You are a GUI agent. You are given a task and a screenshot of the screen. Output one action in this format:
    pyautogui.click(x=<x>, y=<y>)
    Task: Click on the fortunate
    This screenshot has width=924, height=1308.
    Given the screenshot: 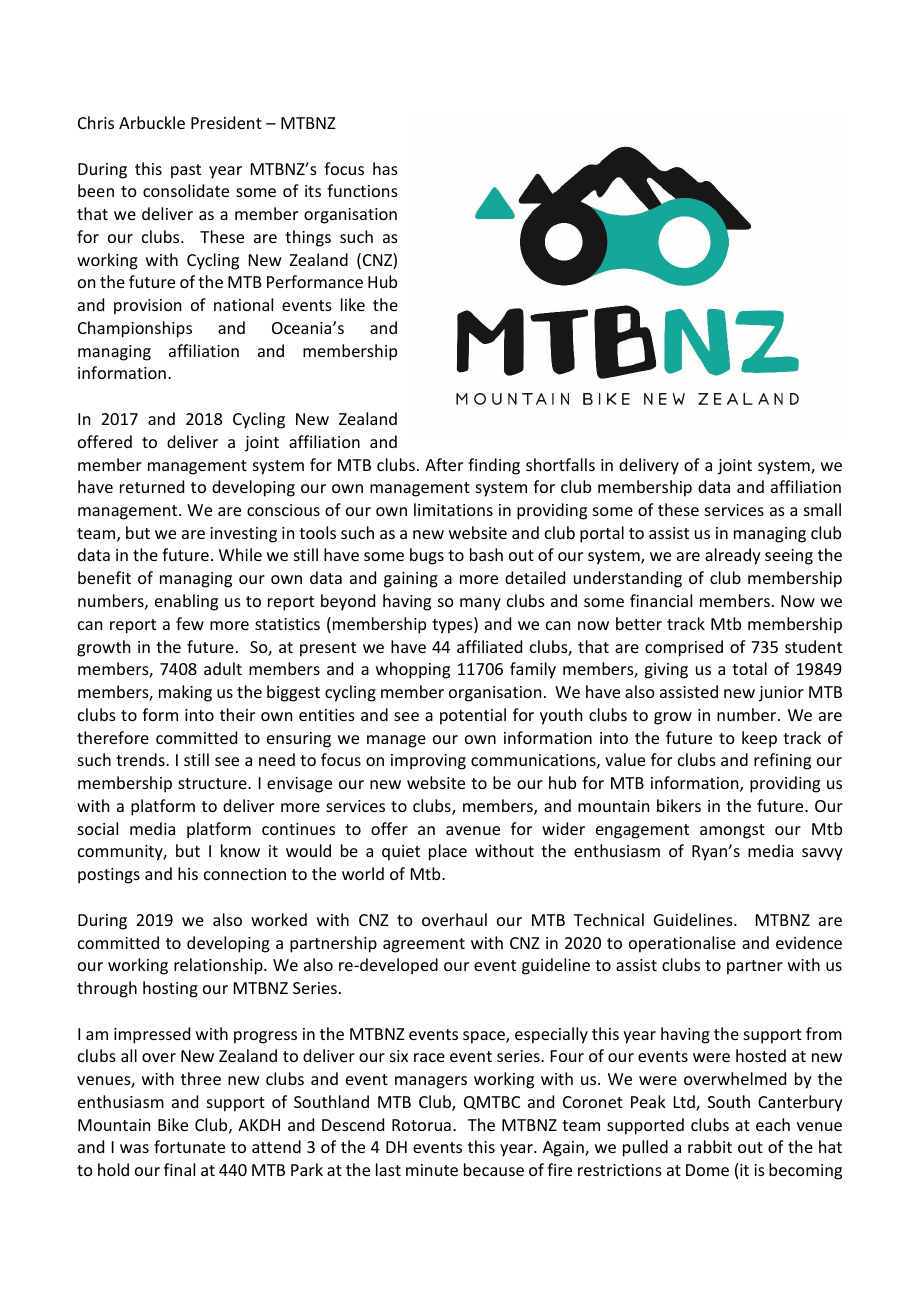 What is the action you would take?
    pyautogui.click(x=189, y=1146)
